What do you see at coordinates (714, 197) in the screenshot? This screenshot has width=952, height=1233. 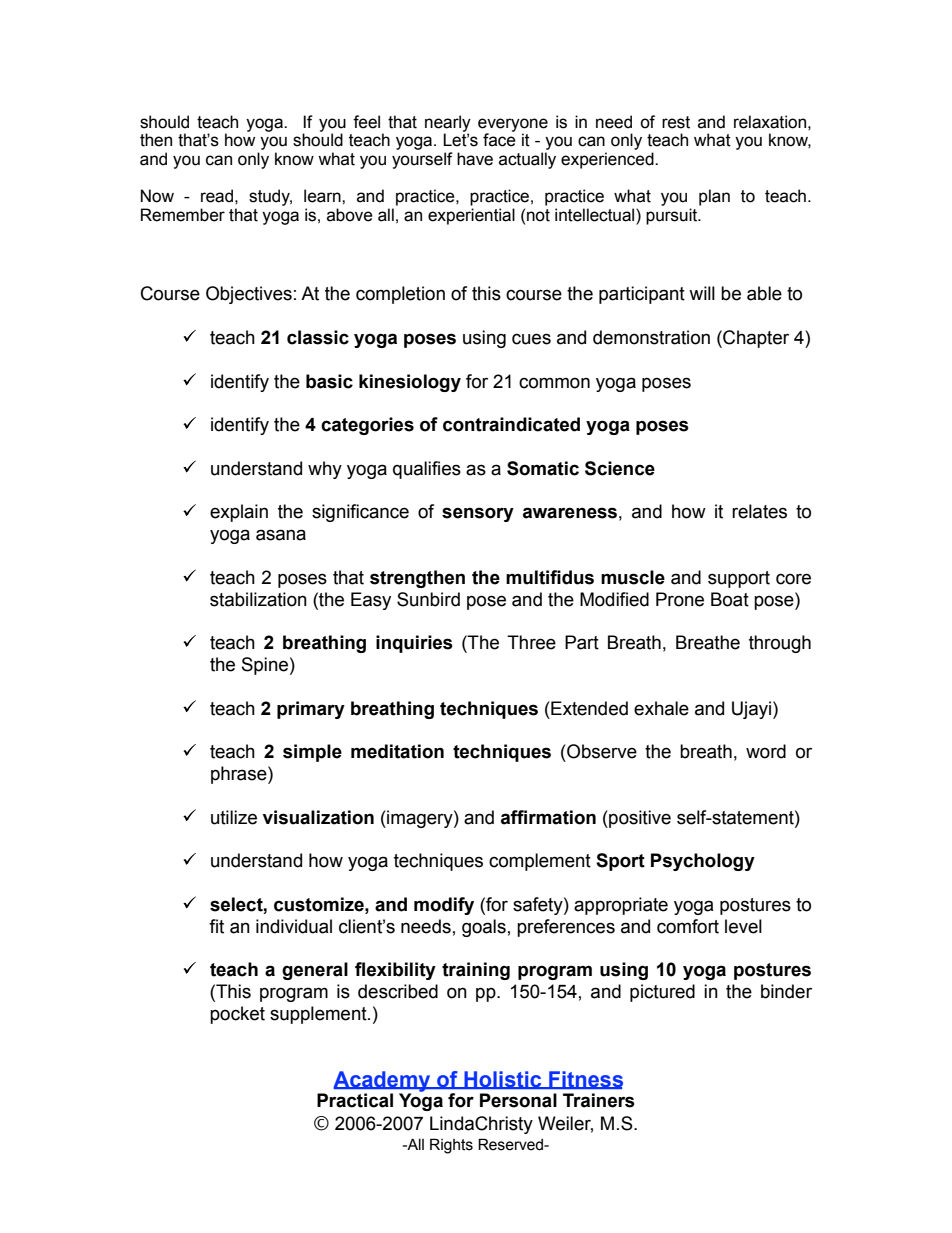 I see `plan` at bounding box center [714, 197].
